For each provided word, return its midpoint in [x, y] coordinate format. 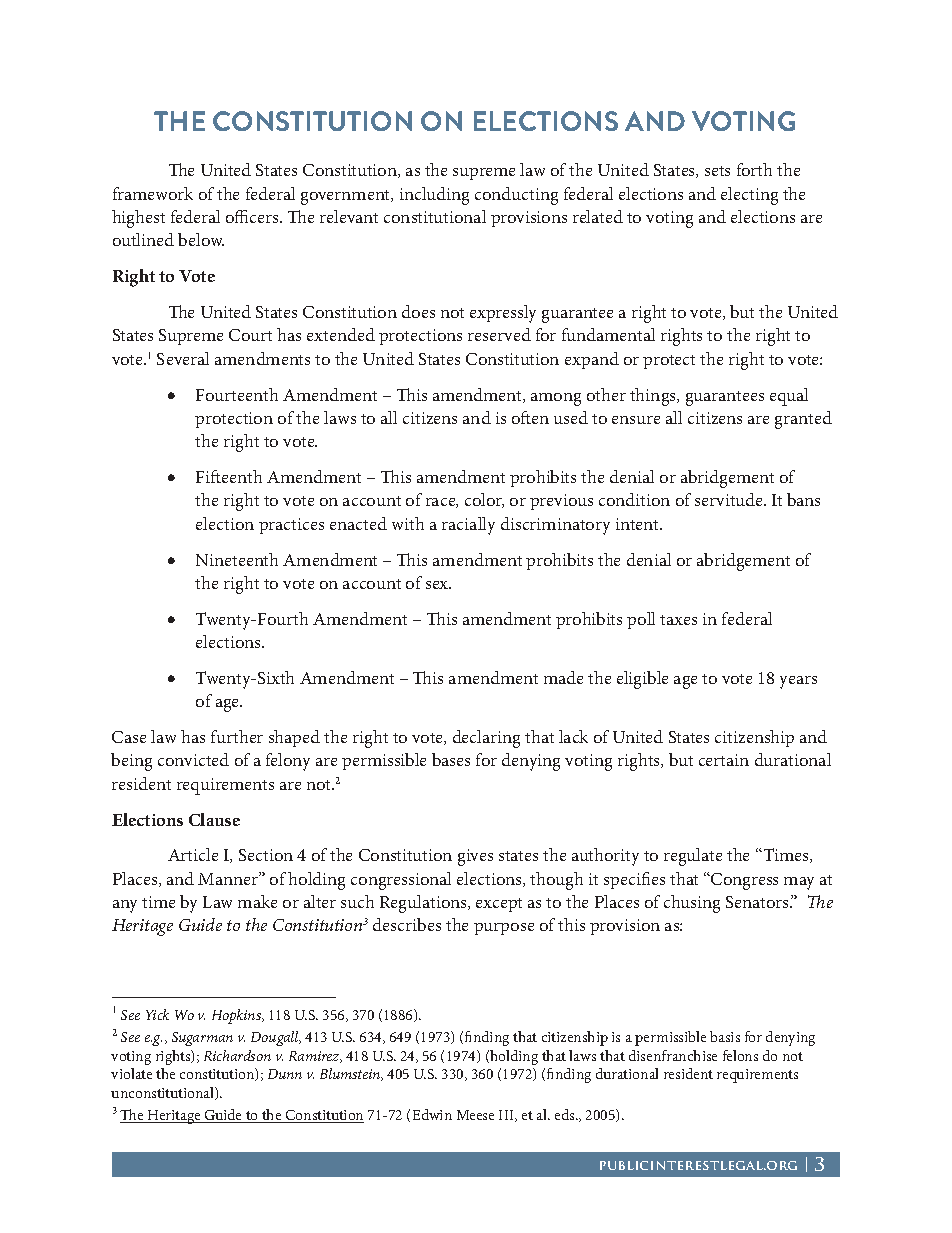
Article [193, 854]
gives [475, 857]
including [434, 196]
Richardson [237, 1055]
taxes [678, 620]
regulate [693, 857]
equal [789, 397]
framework [153, 193]
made [563, 677]
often [530, 417]
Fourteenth [237, 394]
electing [749, 196]
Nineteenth [237, 559]
